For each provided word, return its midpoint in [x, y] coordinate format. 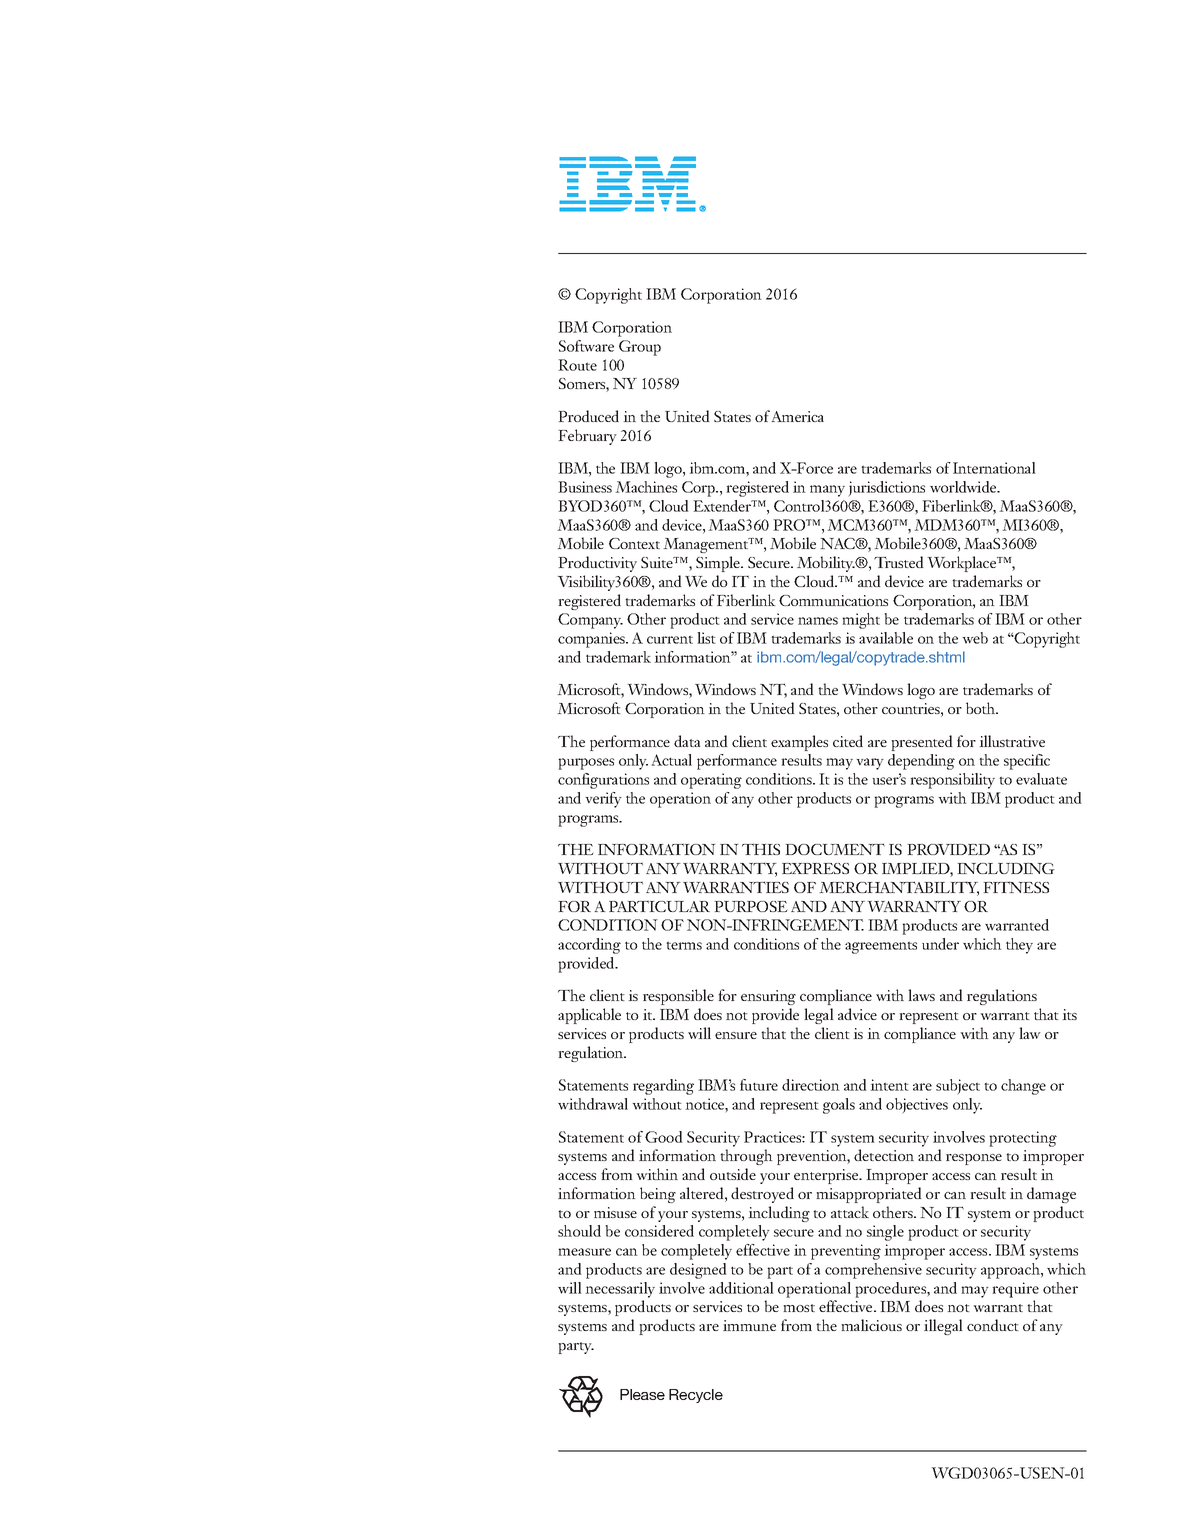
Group [640, 348]
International [994, 468]
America [797, 416]
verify [603, 800]
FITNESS [1016, 887]
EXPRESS [815, 868]
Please [642, 1394]
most [799, 1308]
